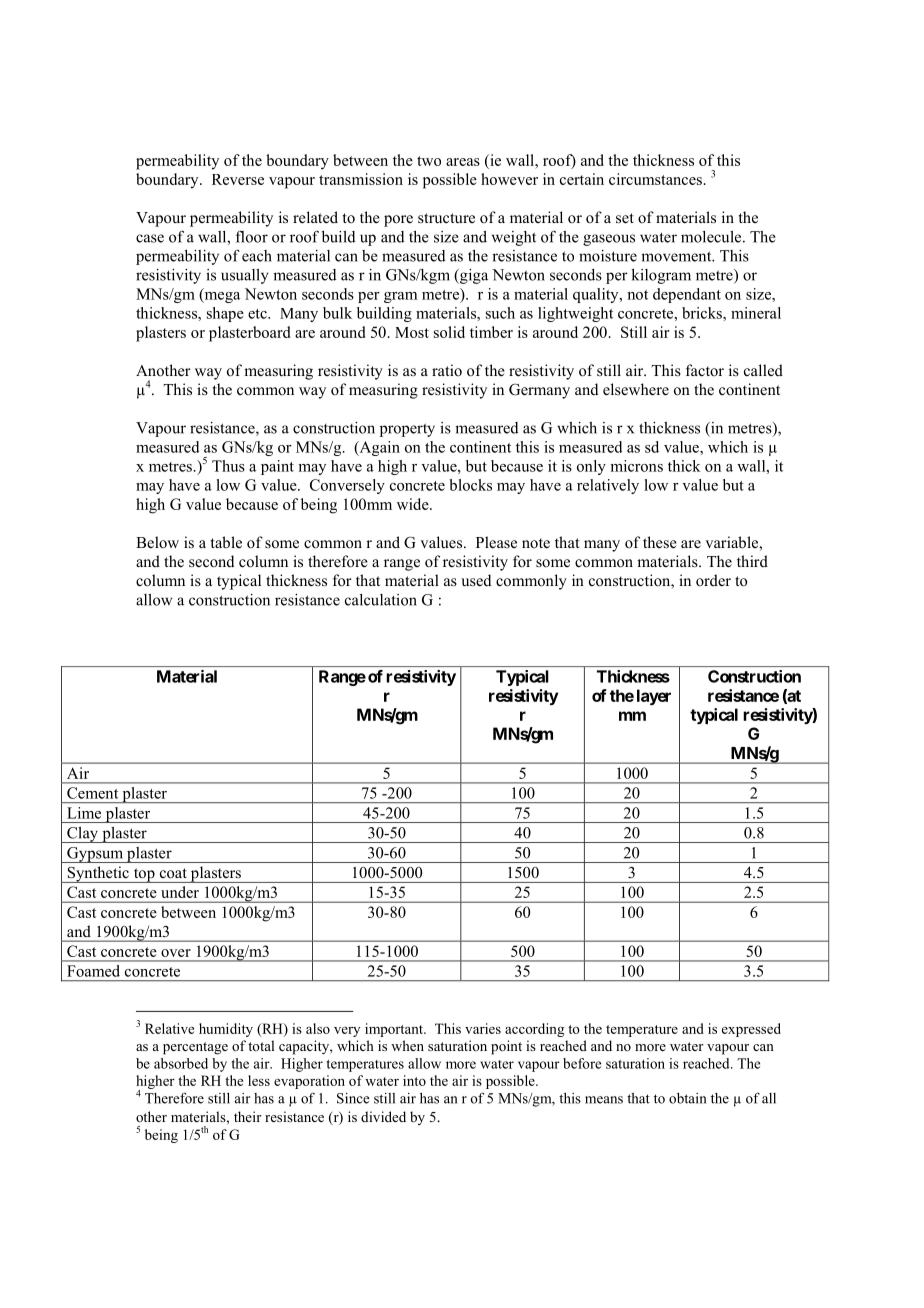  Describe the element at coordinates (407, 430) in the page. I see `property` at that location.
